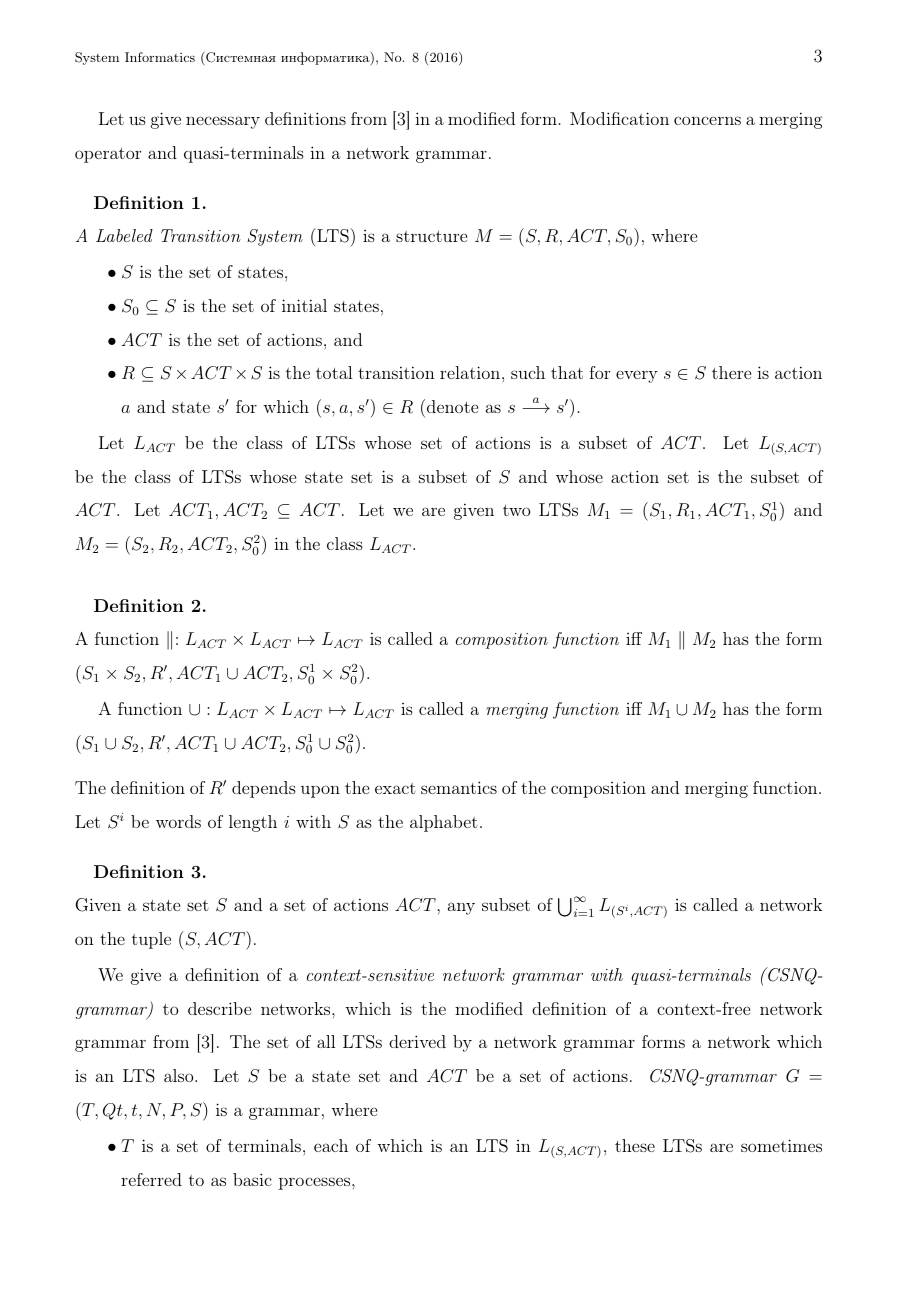 This screenshot has width=924, height=1308. I want to click on structure, so click(431, 236).
